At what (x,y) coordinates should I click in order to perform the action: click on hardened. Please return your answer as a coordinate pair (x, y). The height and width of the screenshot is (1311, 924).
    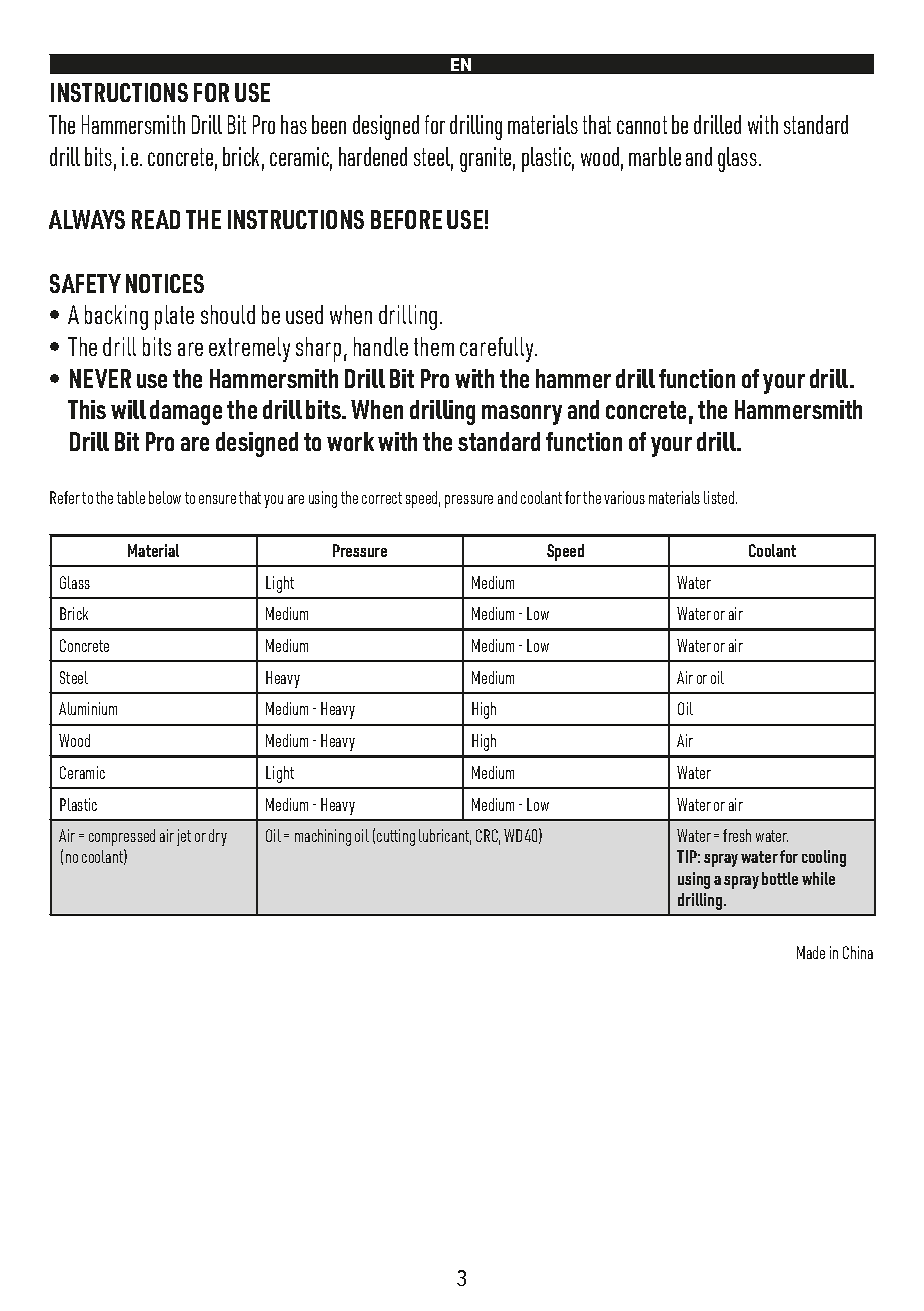
    Looking at the image, I should click on (373, 156).
